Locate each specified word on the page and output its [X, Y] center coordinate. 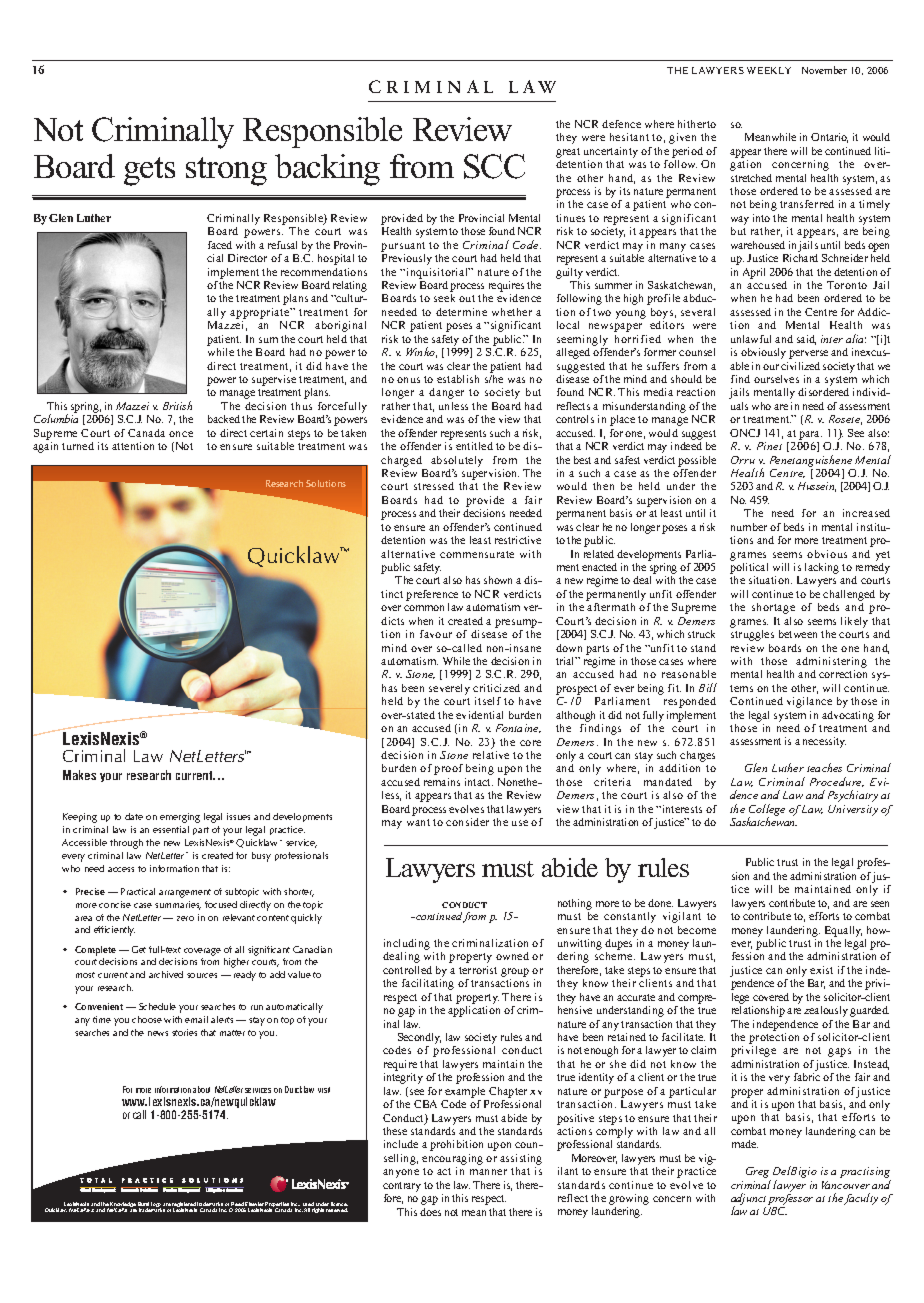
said [806, 340]
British [177, 405]
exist [821, 970]
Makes [79, 775]
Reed [237, 1205]
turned [78, 446]
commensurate [477, 554]
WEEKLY [769, 70]
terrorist [478, 970]
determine [461, 312]
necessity [824, 742]
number [749, 527]
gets [149, 171]
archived [166, 974]
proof [448, 769]
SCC [494, 166]
